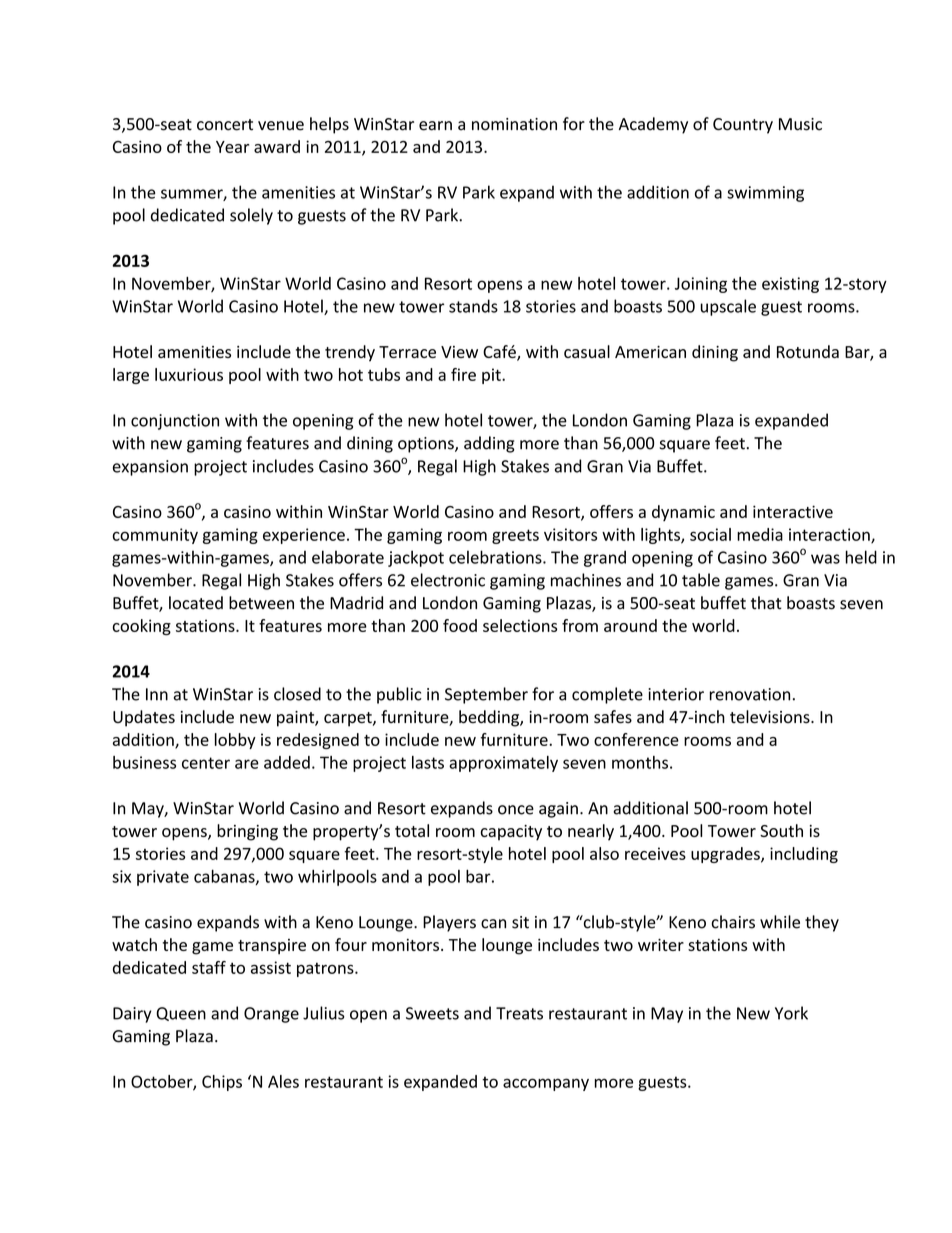  Describe the element at coordinates (743, 126) in the screenshot. I see `Country` at that location.
